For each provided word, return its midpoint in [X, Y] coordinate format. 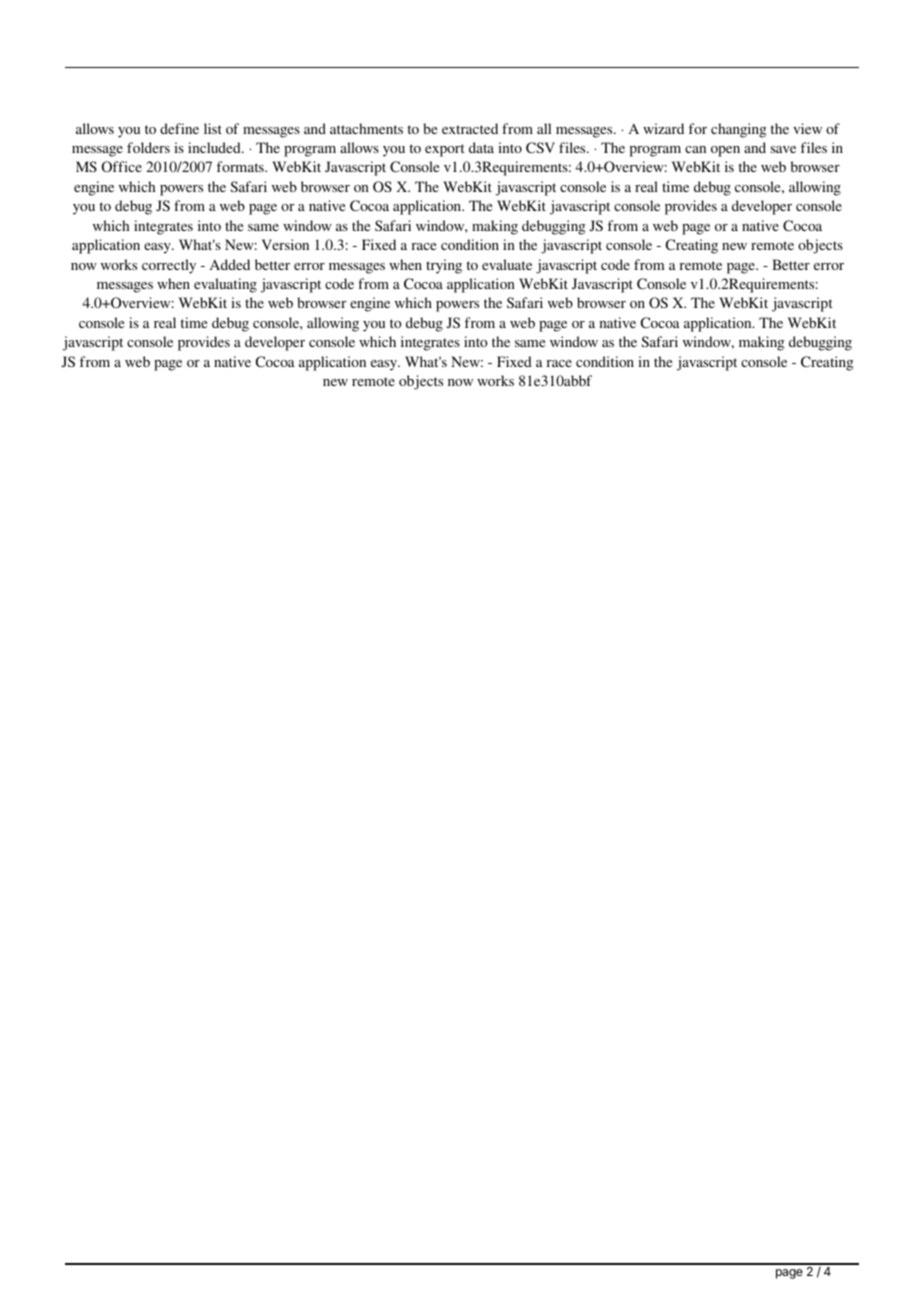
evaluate [507, 264]
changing [739, 130]
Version [285, 244]
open [725, 151]
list [213, 128]
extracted [470, 128]
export [445, 150]
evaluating [225, 285]
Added [230, 264]
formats [241, 166]
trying [444, 266]
